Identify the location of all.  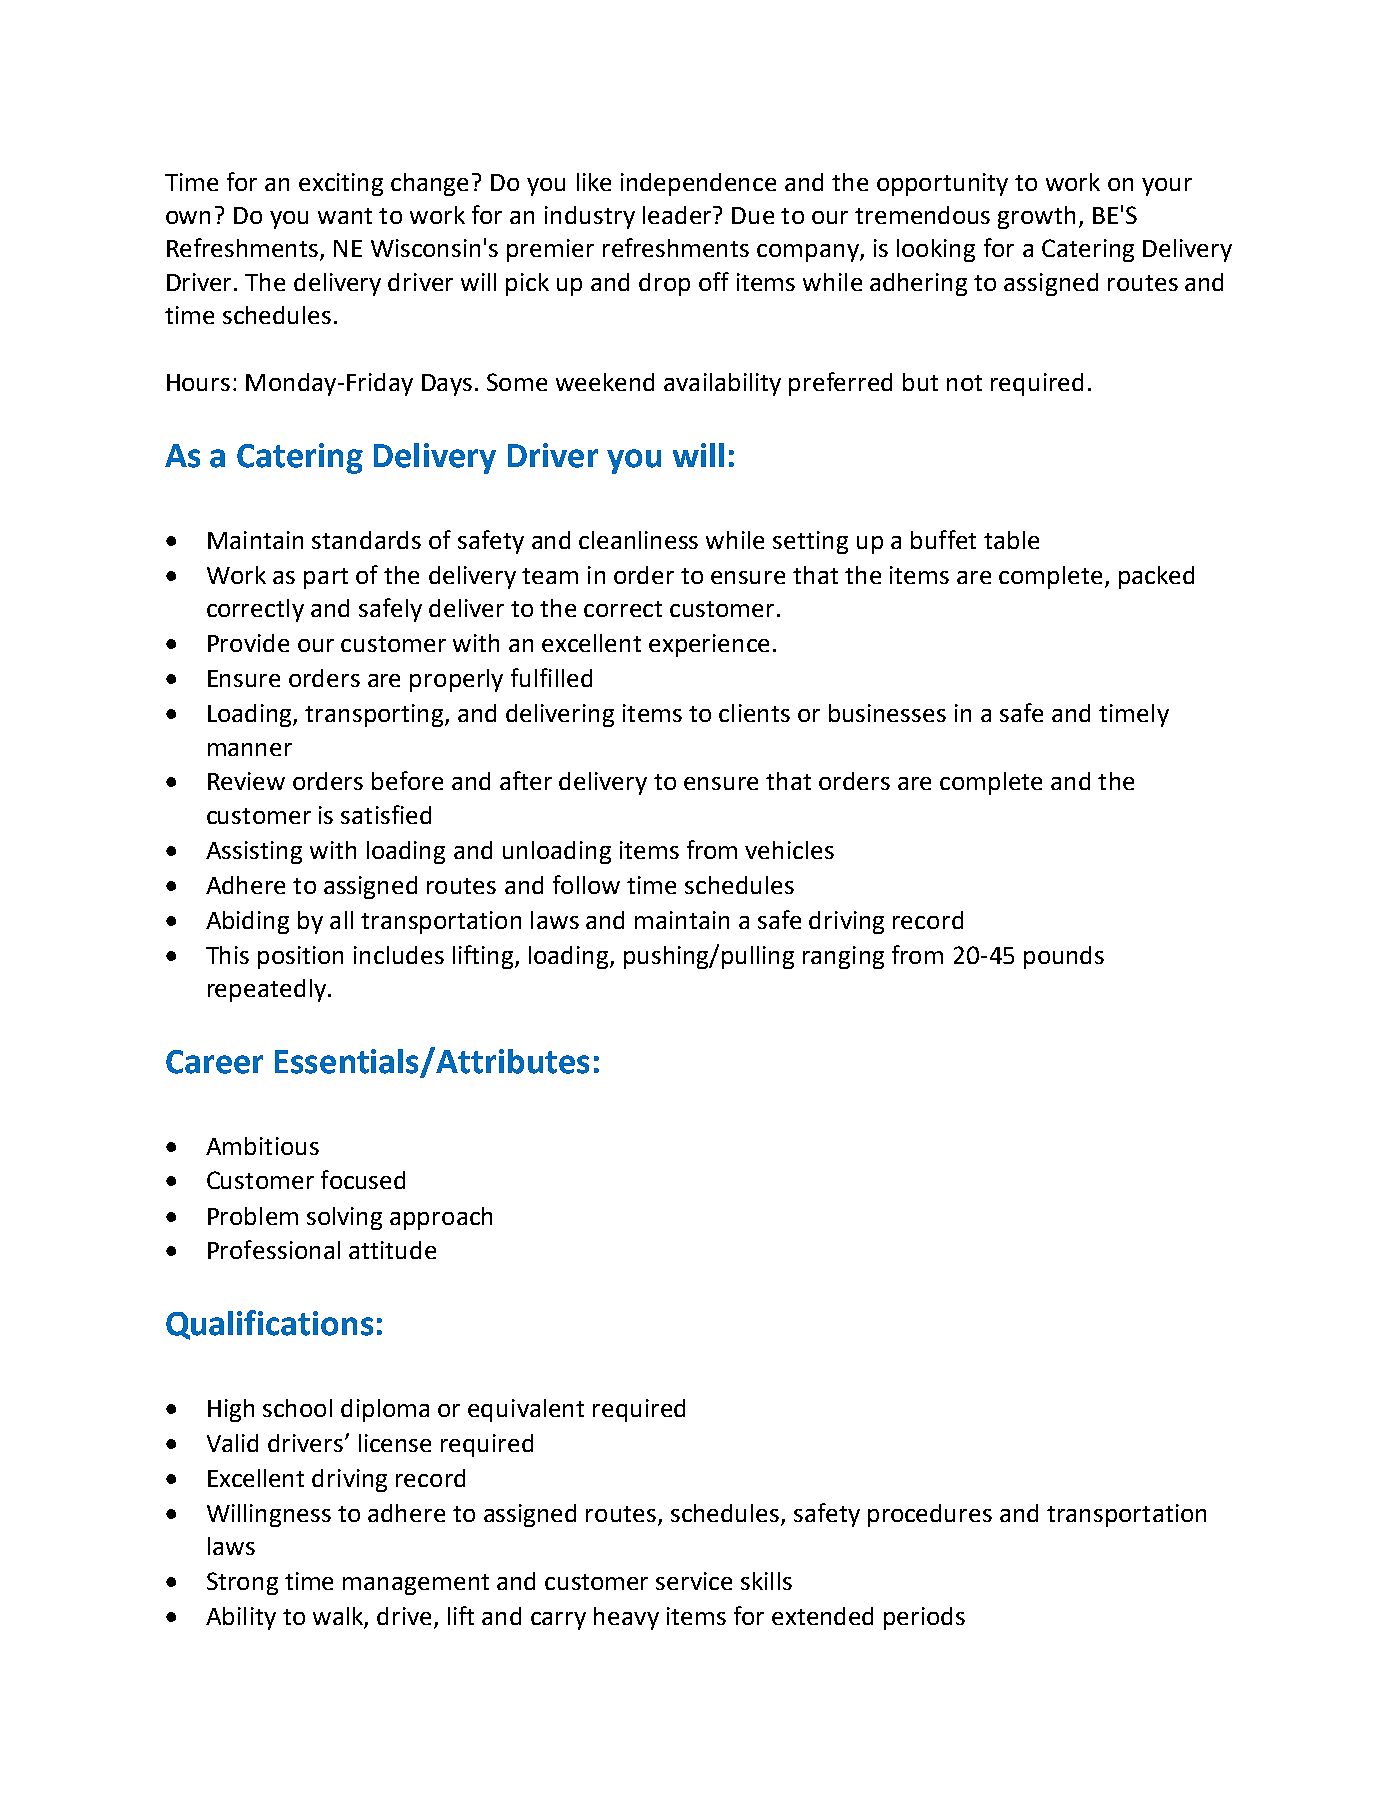
(341, 920).
